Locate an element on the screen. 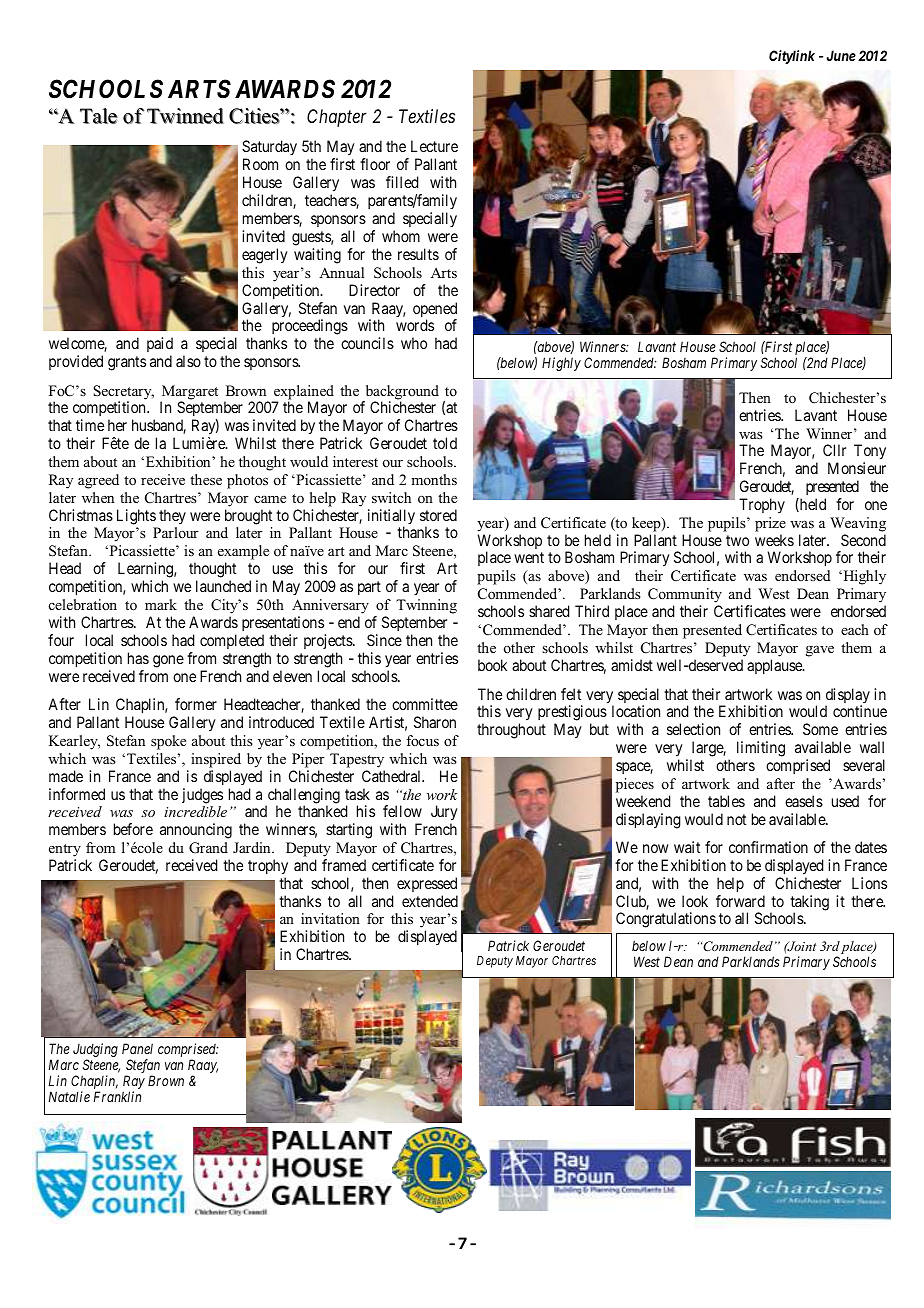 This screenshot has width=924, height=1308. Twinning is located at coordinates (426, 606).
